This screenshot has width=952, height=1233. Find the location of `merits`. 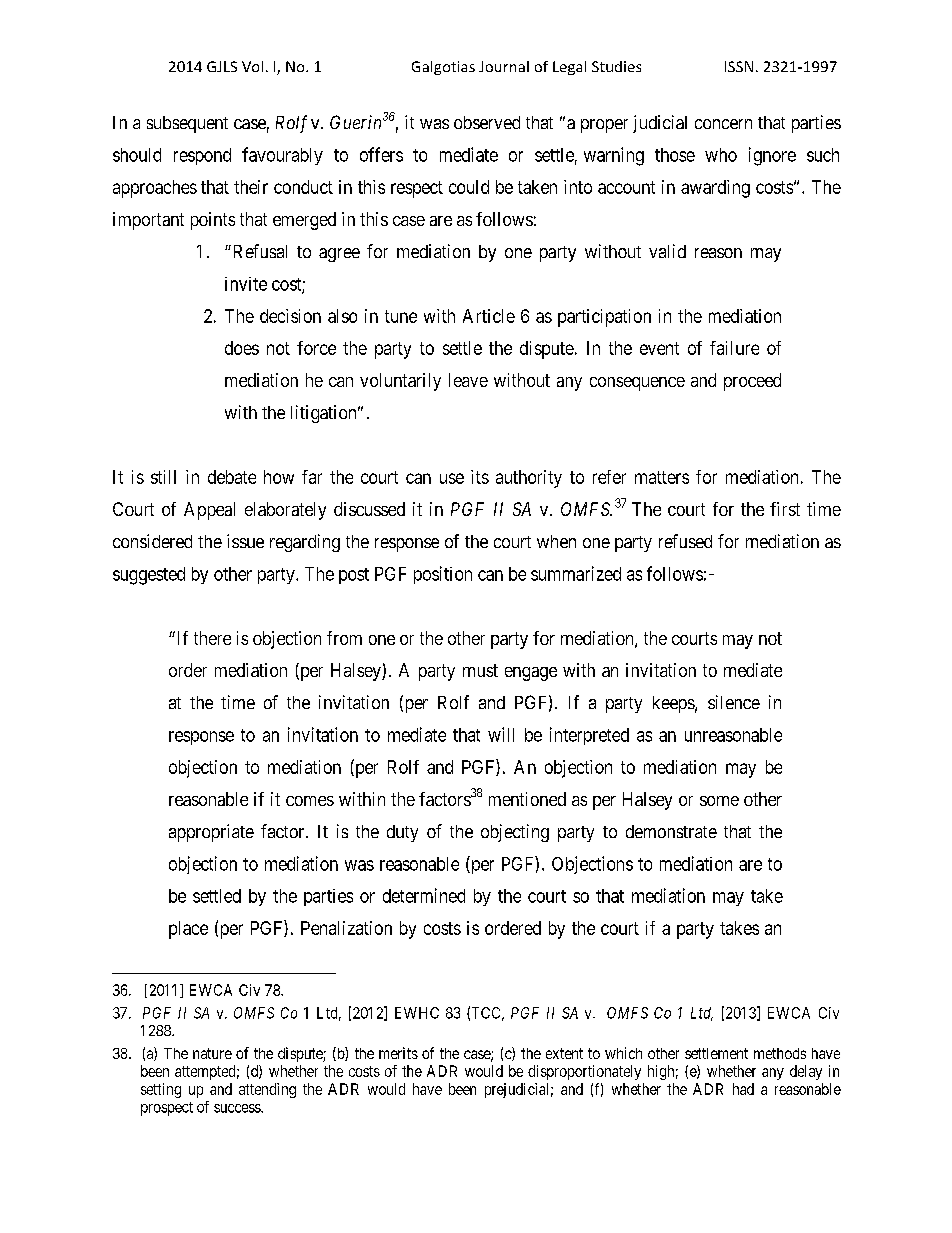

merits is located at coordinates (398, 1053).
